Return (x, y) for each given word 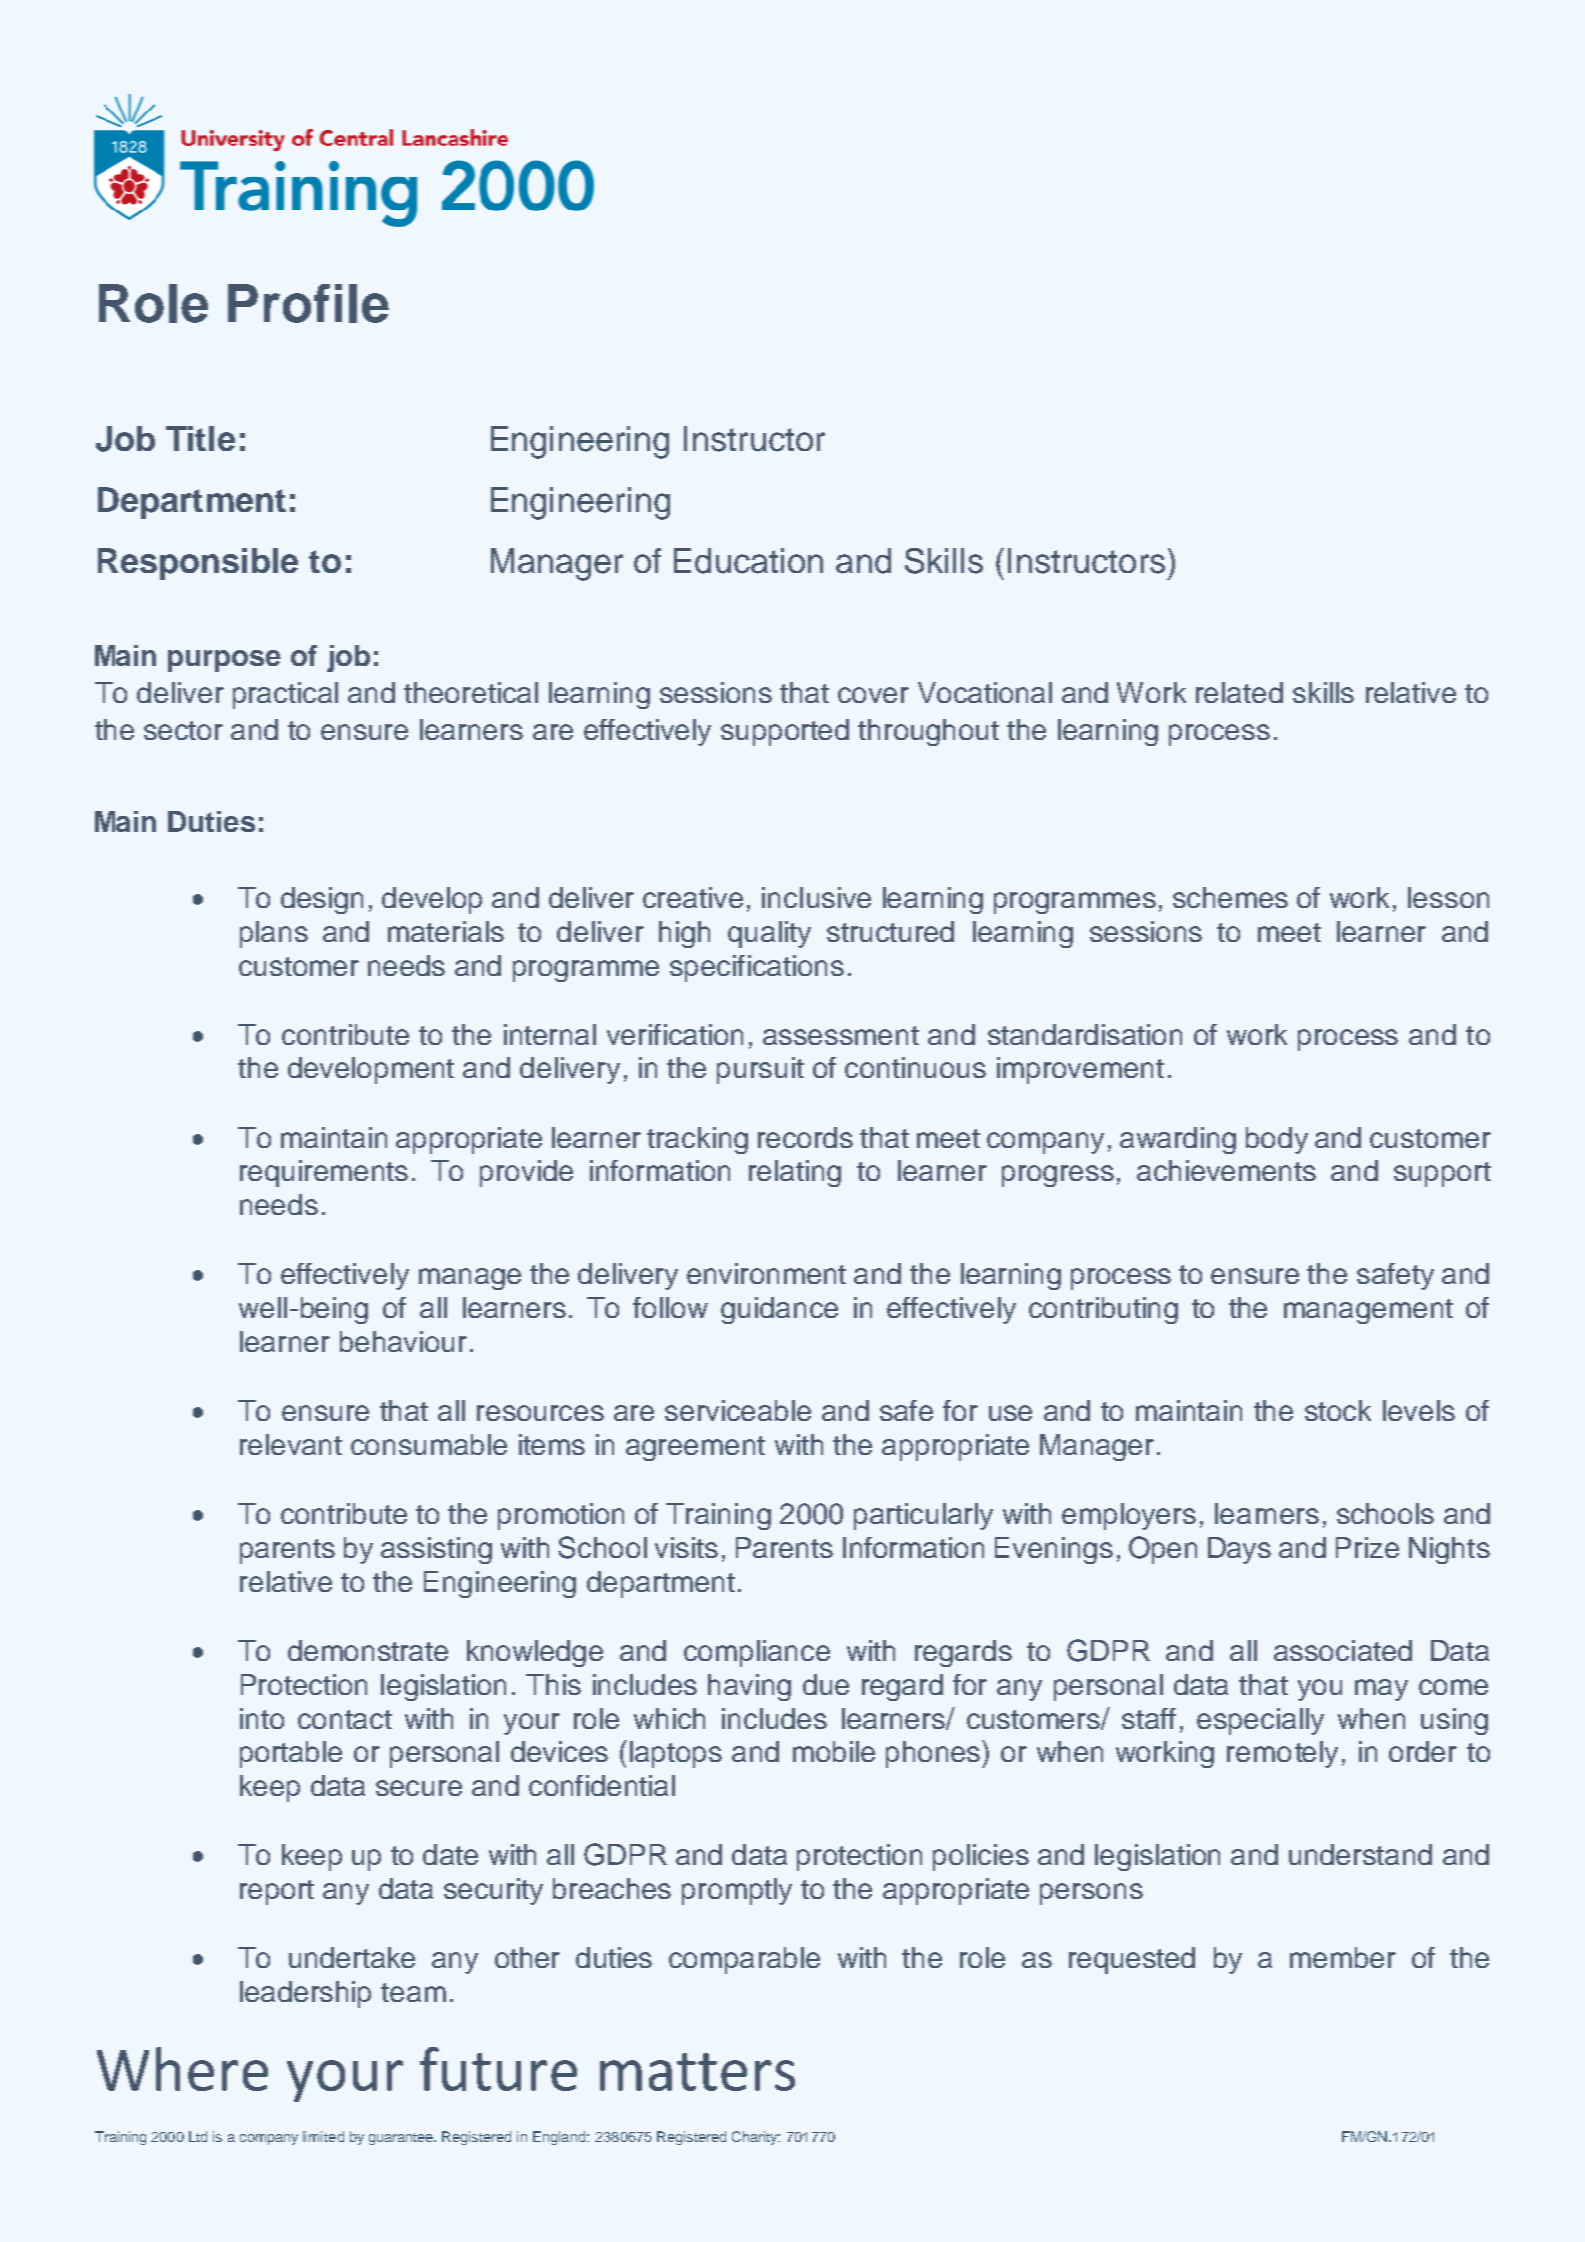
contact (345, 1719)
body (1277, 1140)
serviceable (738, 1410)
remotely (1282, 1754)
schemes (1230, 897)
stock (1338, 1410)
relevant (291, 1444)
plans (274, 934)
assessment (841, 1035)
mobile (834, 1751)
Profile (308, 303)
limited (323, 2136)
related (1239, 692)
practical (285, 695)
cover (873, 695)
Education (748, 561)
